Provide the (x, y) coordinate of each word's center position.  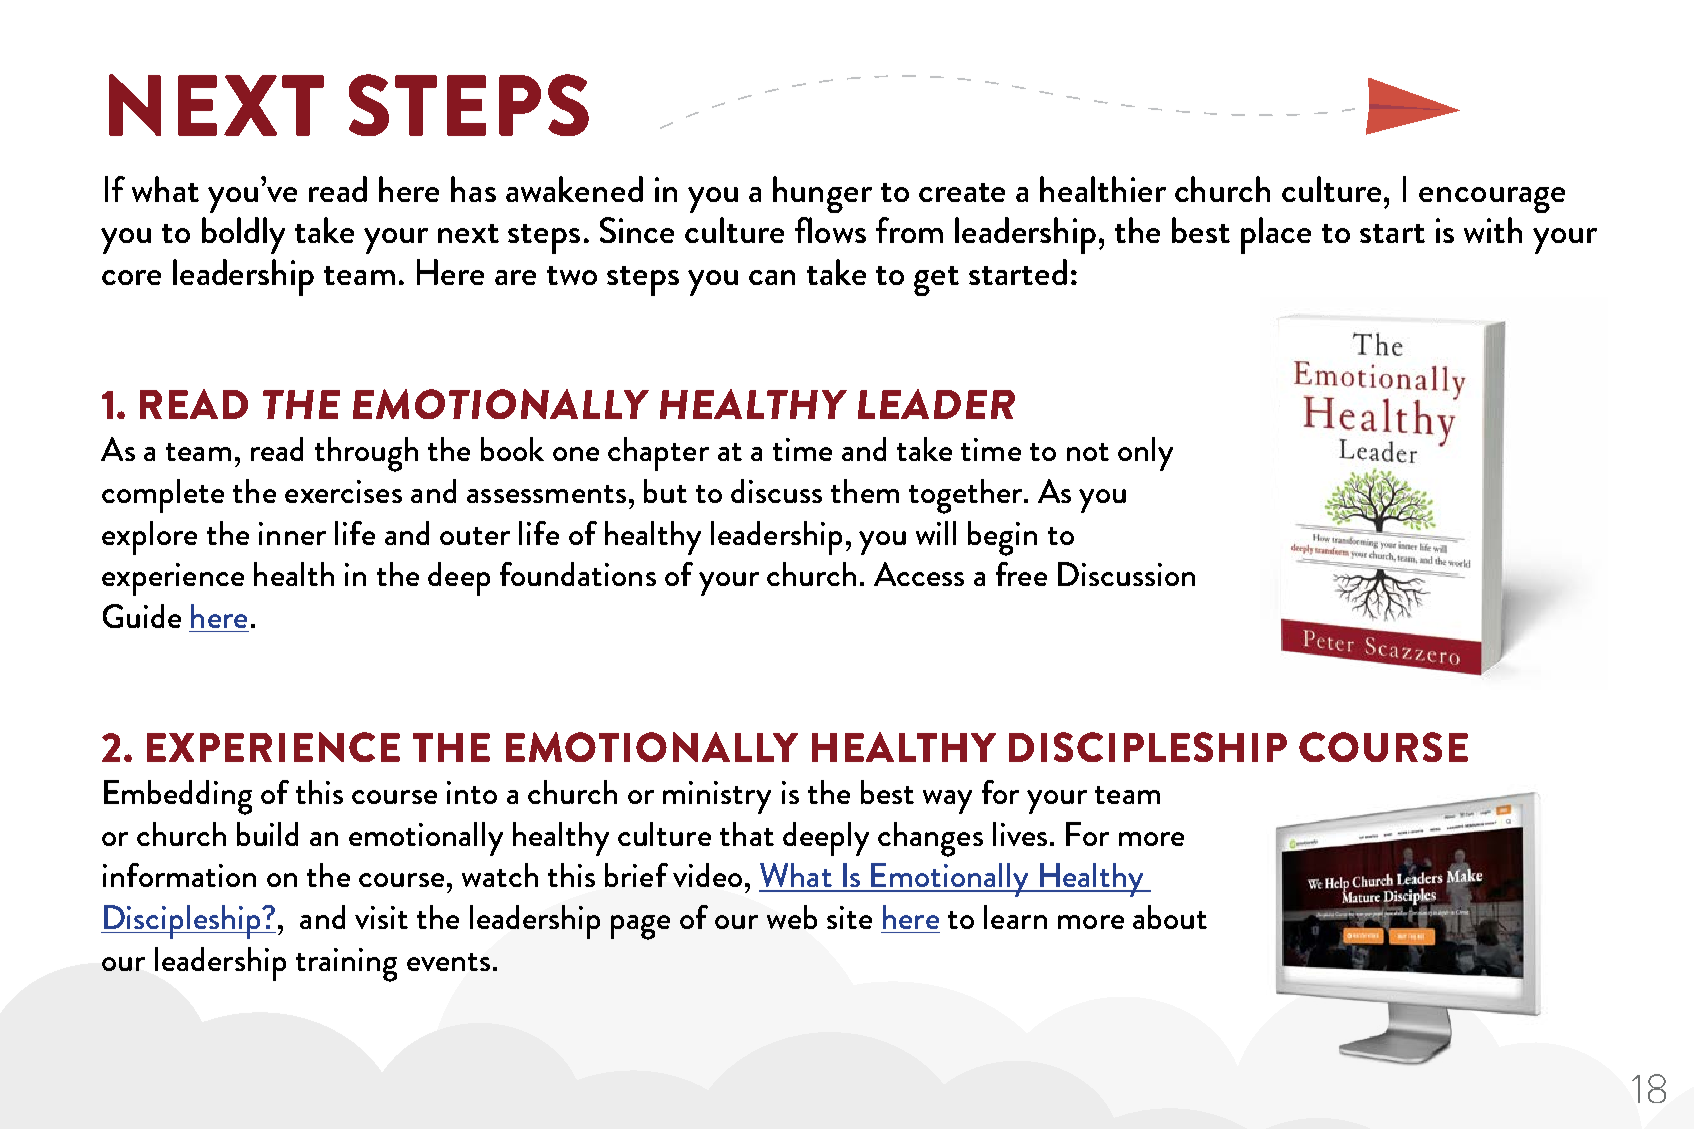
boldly (243, 235)
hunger (822, 194)
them (865, 491)
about (1170, 917)
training (346, 965)
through (366, 454)
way (947, 802)
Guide (142, 616)
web (792, 917)
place (1276, 235)
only (1145, 454)
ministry (717, 797)
